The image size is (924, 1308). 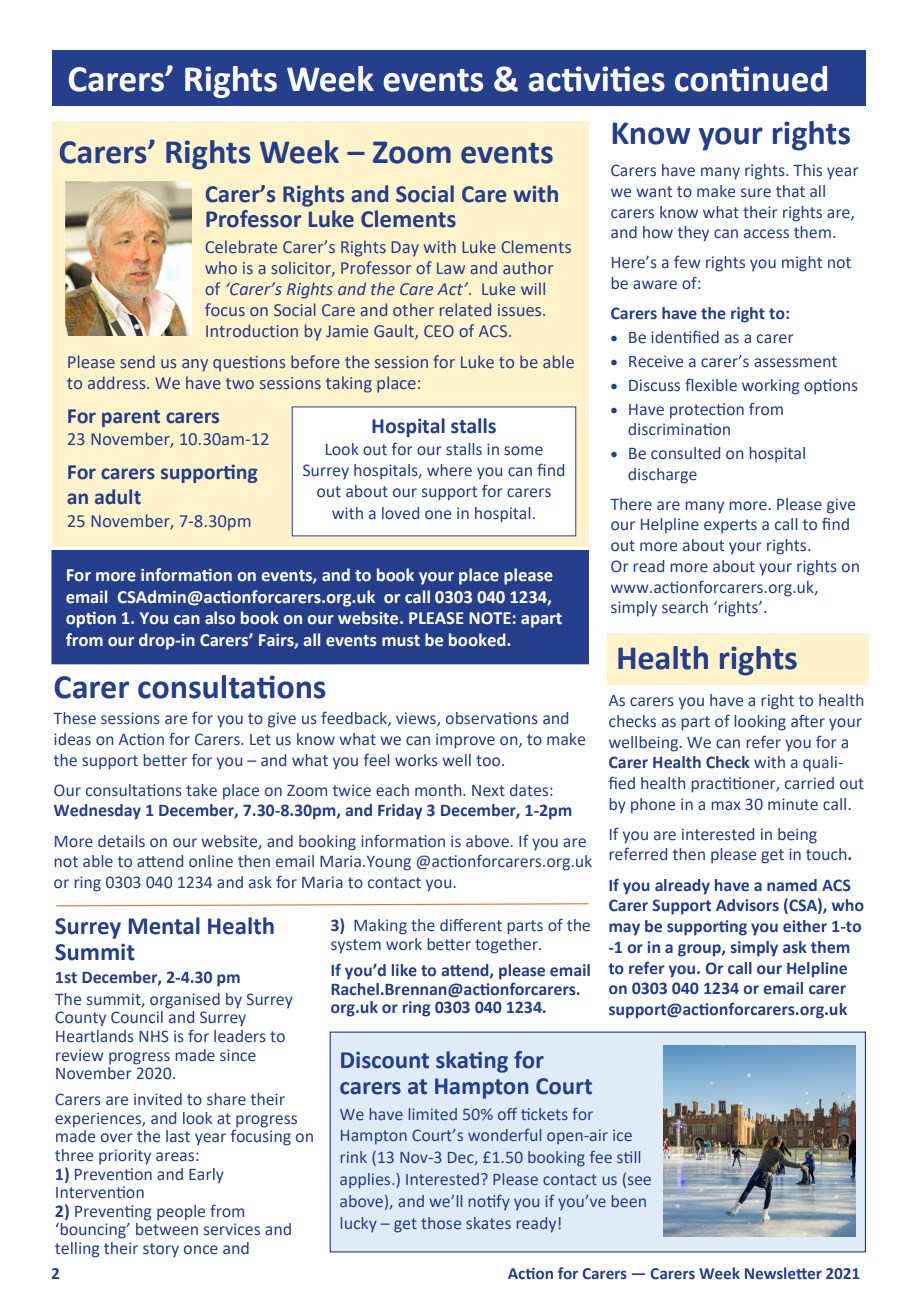 I want to click on also, so click(x=220, y=618).
